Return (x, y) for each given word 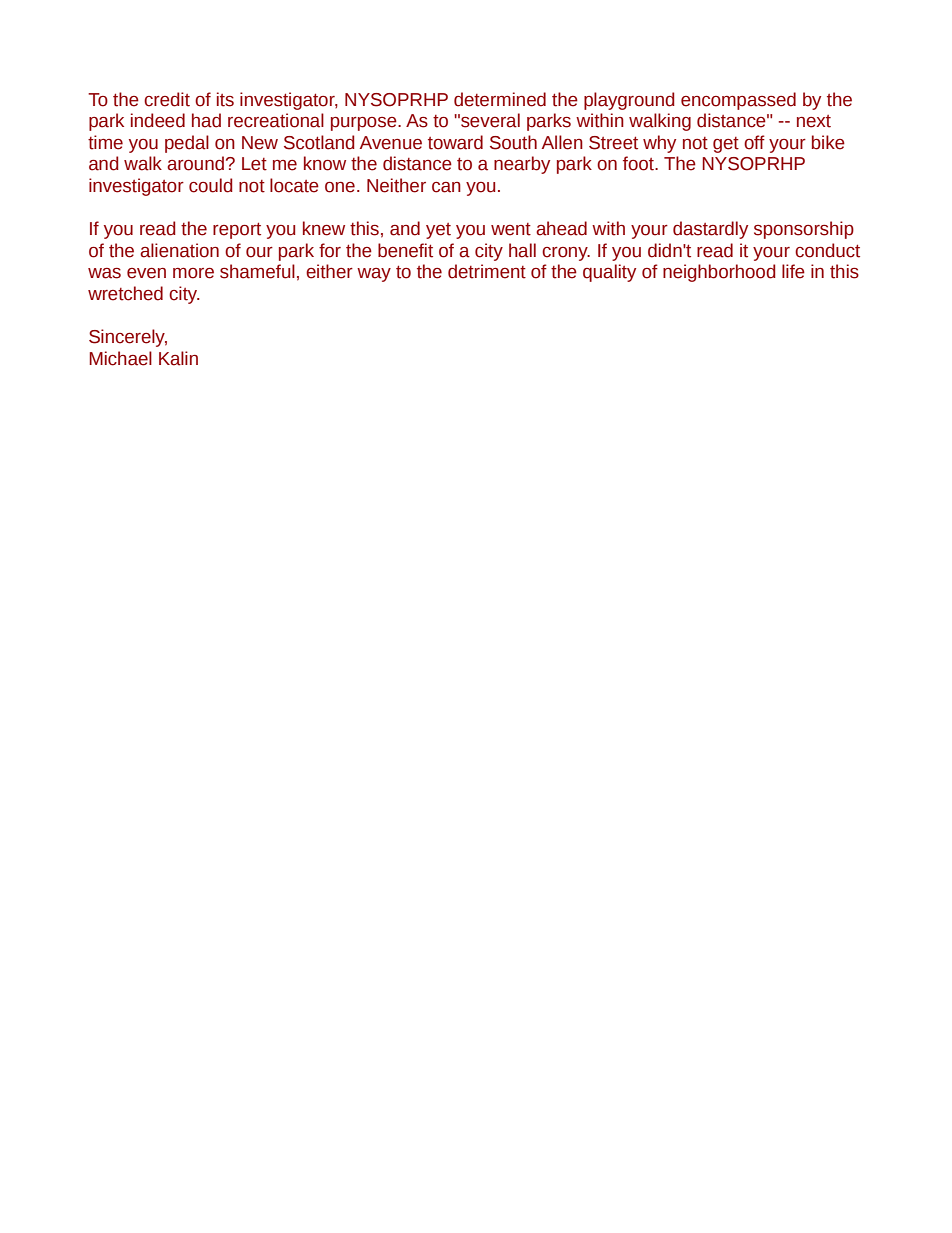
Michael (120, 358)
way (374, 275)
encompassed (738, 101)
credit (167, 99)
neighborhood (719, 273)
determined (500, 99)
